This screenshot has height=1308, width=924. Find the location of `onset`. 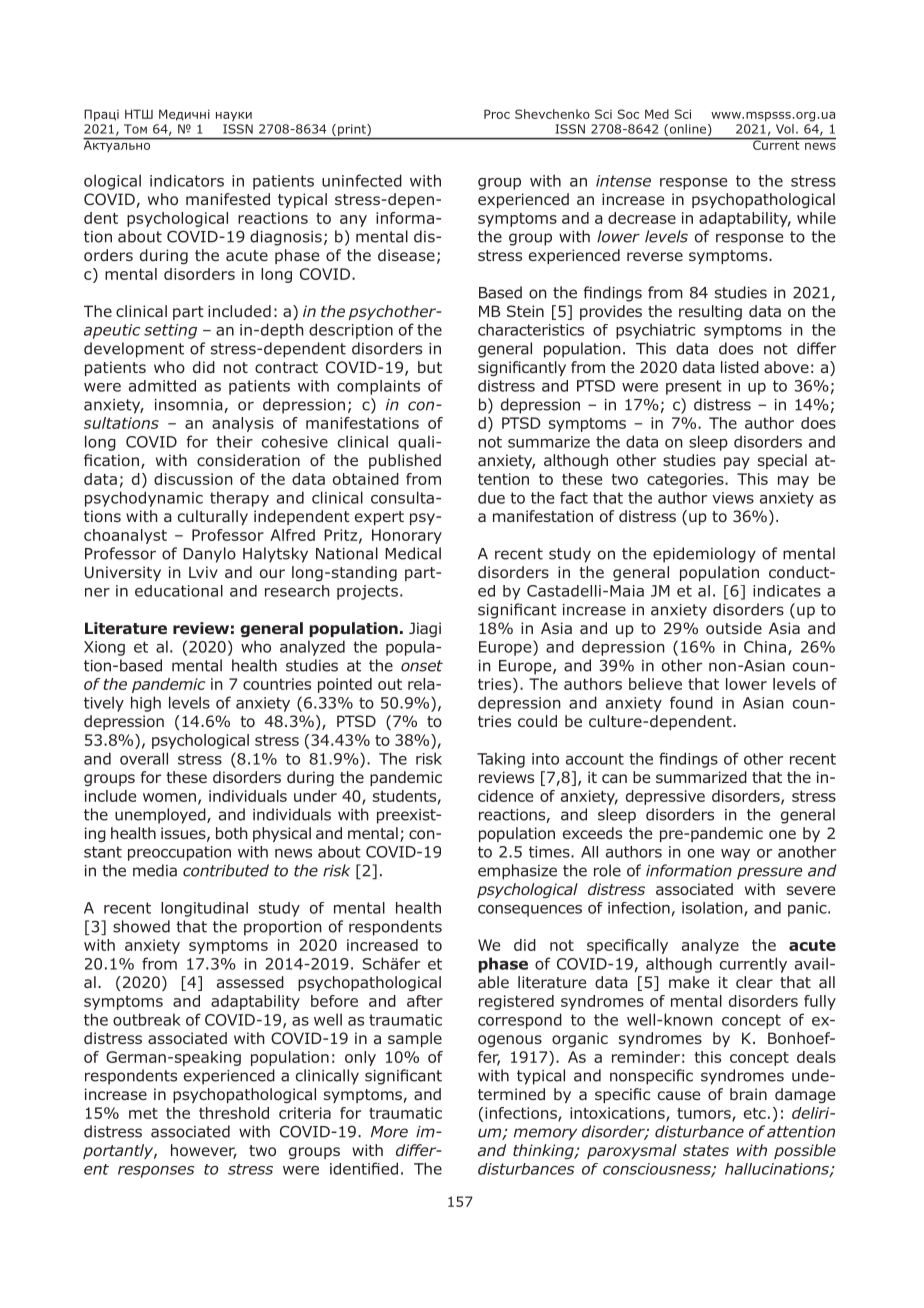

onset is located at coordinates (422, 666).
